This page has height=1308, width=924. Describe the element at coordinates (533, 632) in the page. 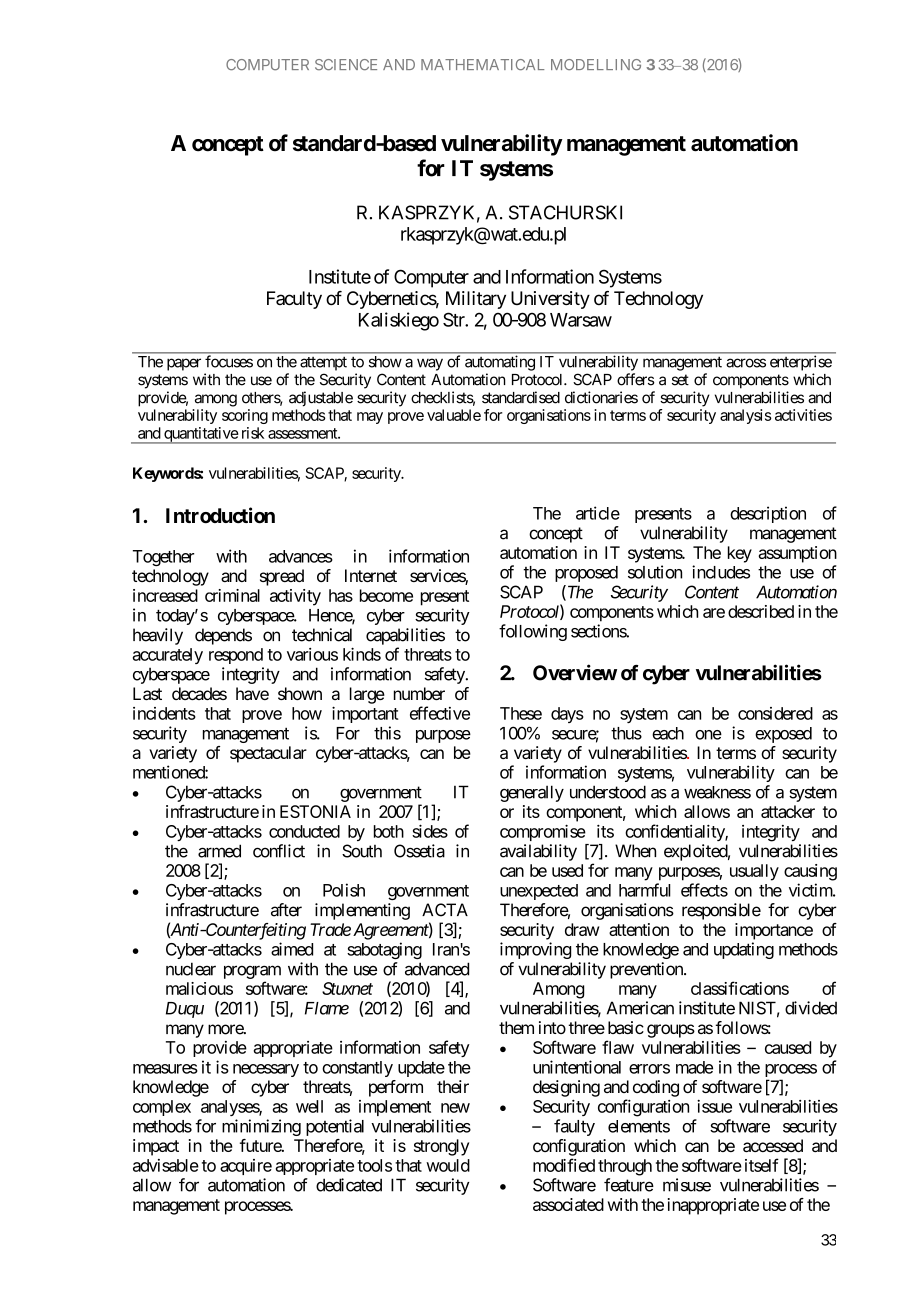

I see `following` at that location.
